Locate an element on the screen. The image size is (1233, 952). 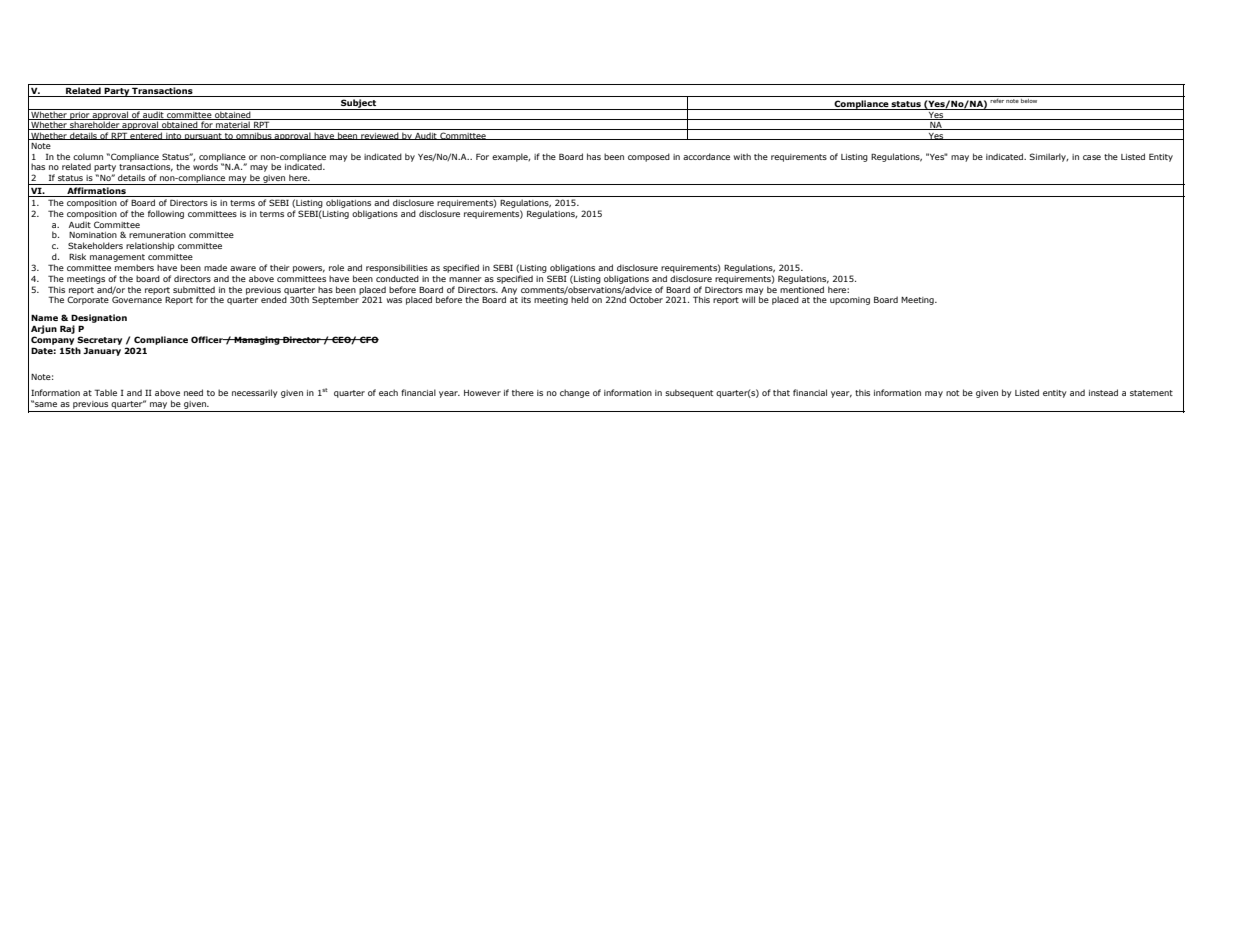
relationship is located at coordinates (150, 246).
